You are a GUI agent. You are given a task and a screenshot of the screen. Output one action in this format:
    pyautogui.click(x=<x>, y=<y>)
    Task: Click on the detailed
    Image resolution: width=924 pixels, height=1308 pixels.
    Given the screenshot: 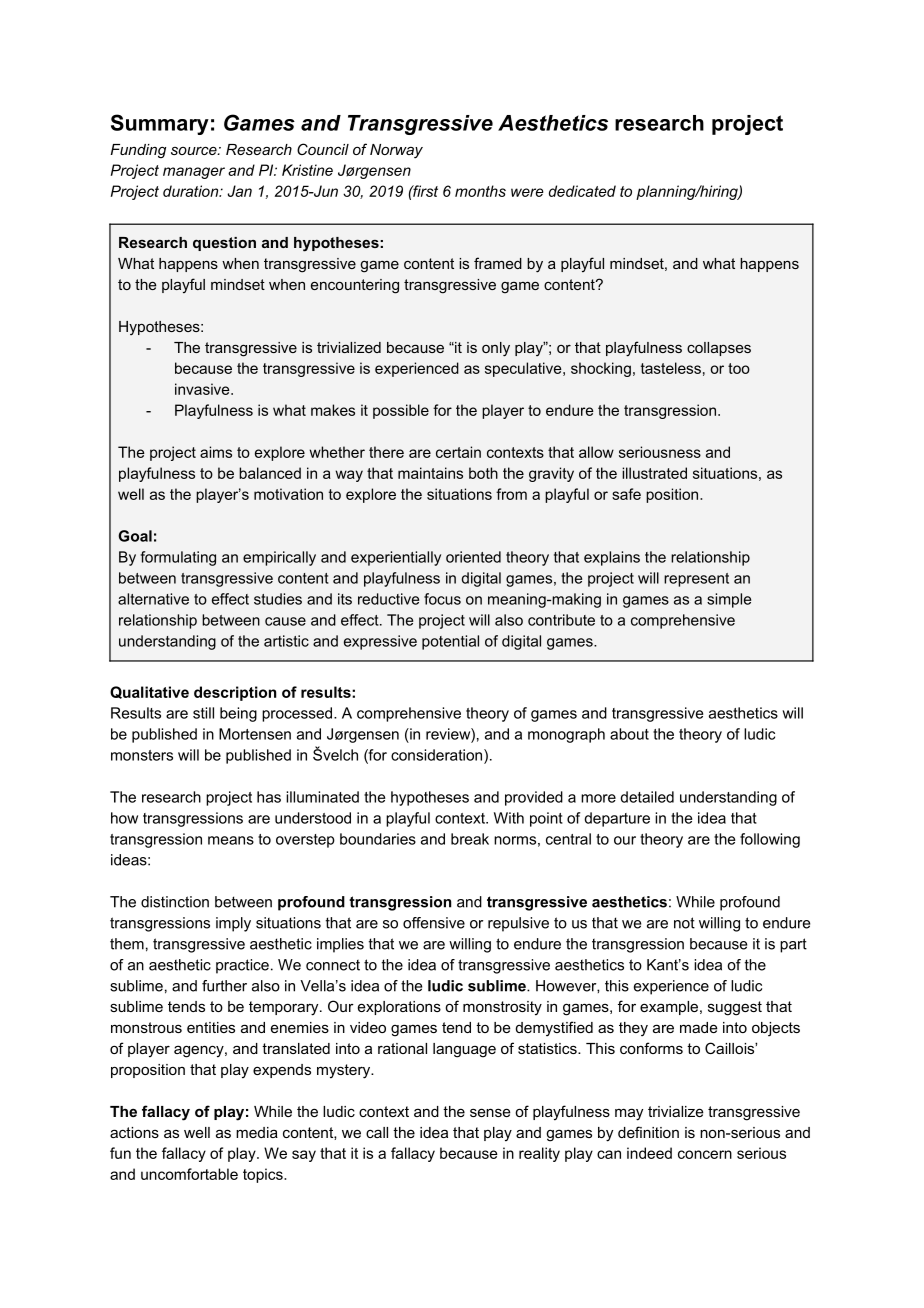 What is the action you would take?
    pyautogui.click(x=647, y=797)
